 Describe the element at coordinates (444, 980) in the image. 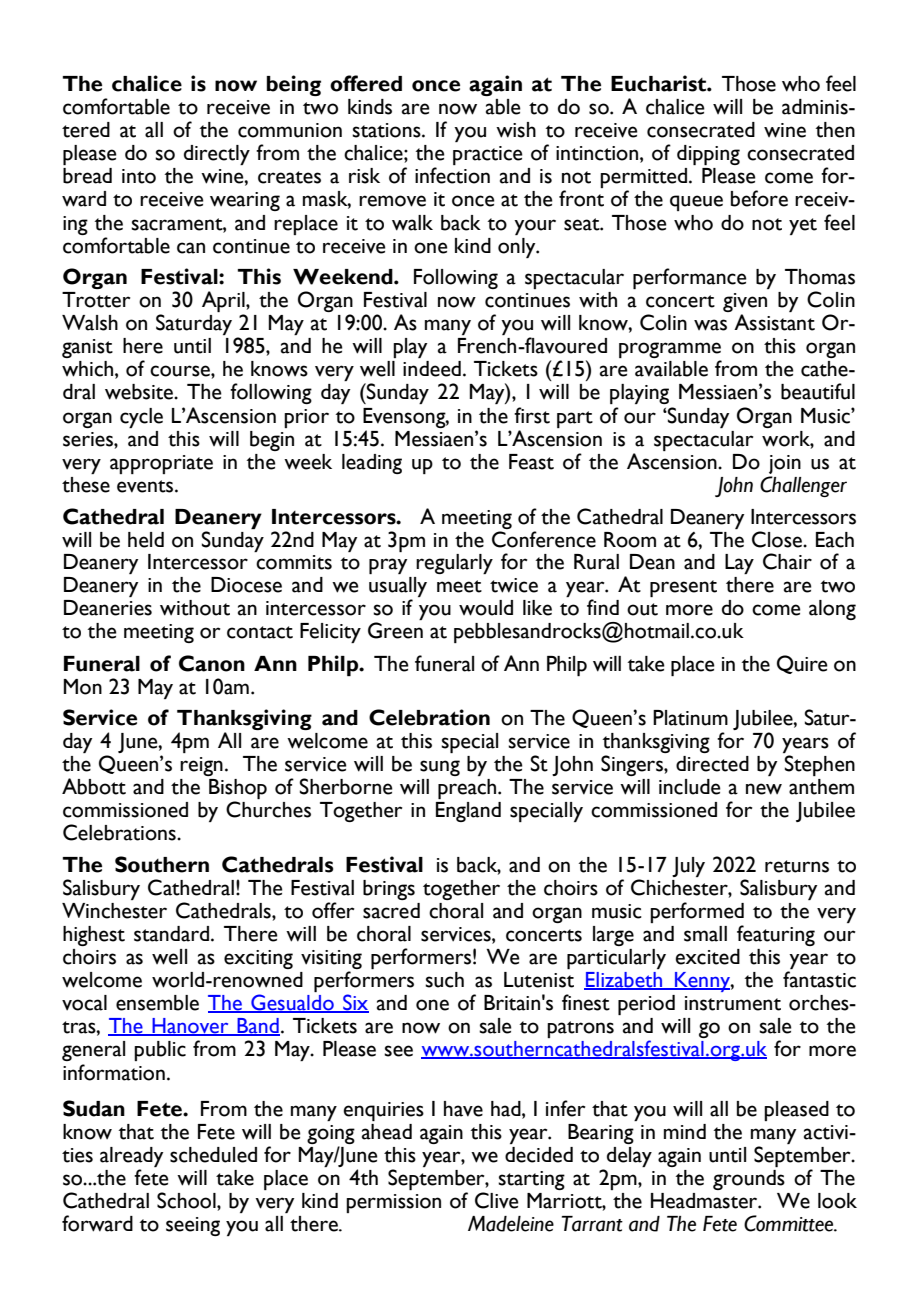

I see `such` at that location.
